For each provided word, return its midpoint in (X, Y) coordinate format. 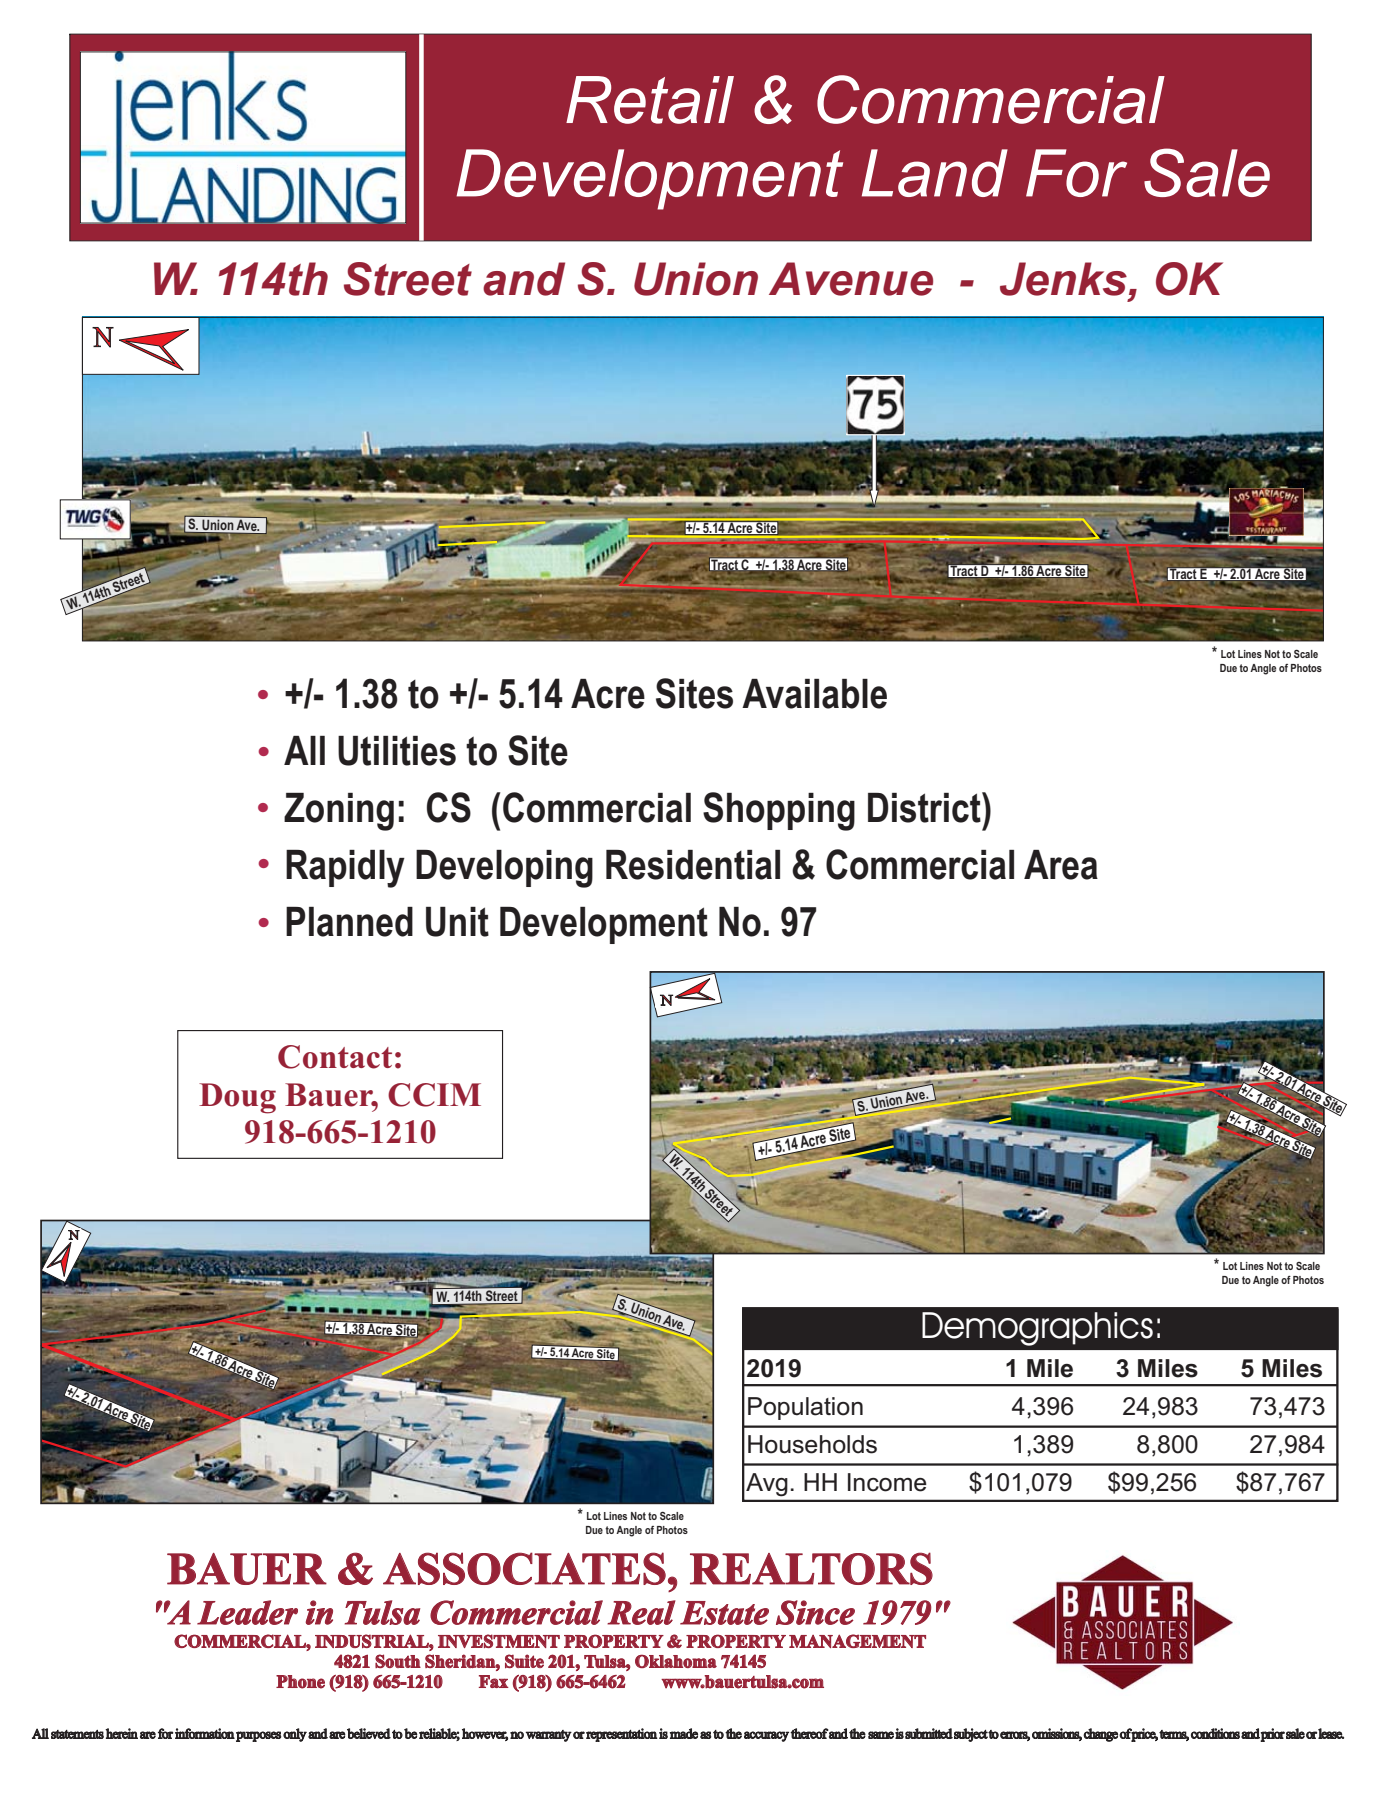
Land (935, 173)
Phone (300, 1682)
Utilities (397, 751)
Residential (693, 865)
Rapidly (345, 869)
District (925, 807)
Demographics (1037, 1329)
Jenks (1063, 279)
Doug (237, 1098)
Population (805, 1408)
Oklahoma (676, 1661)
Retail (650, 100)
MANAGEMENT (857, 1641)
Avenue (851, 279)
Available (814, 694)
